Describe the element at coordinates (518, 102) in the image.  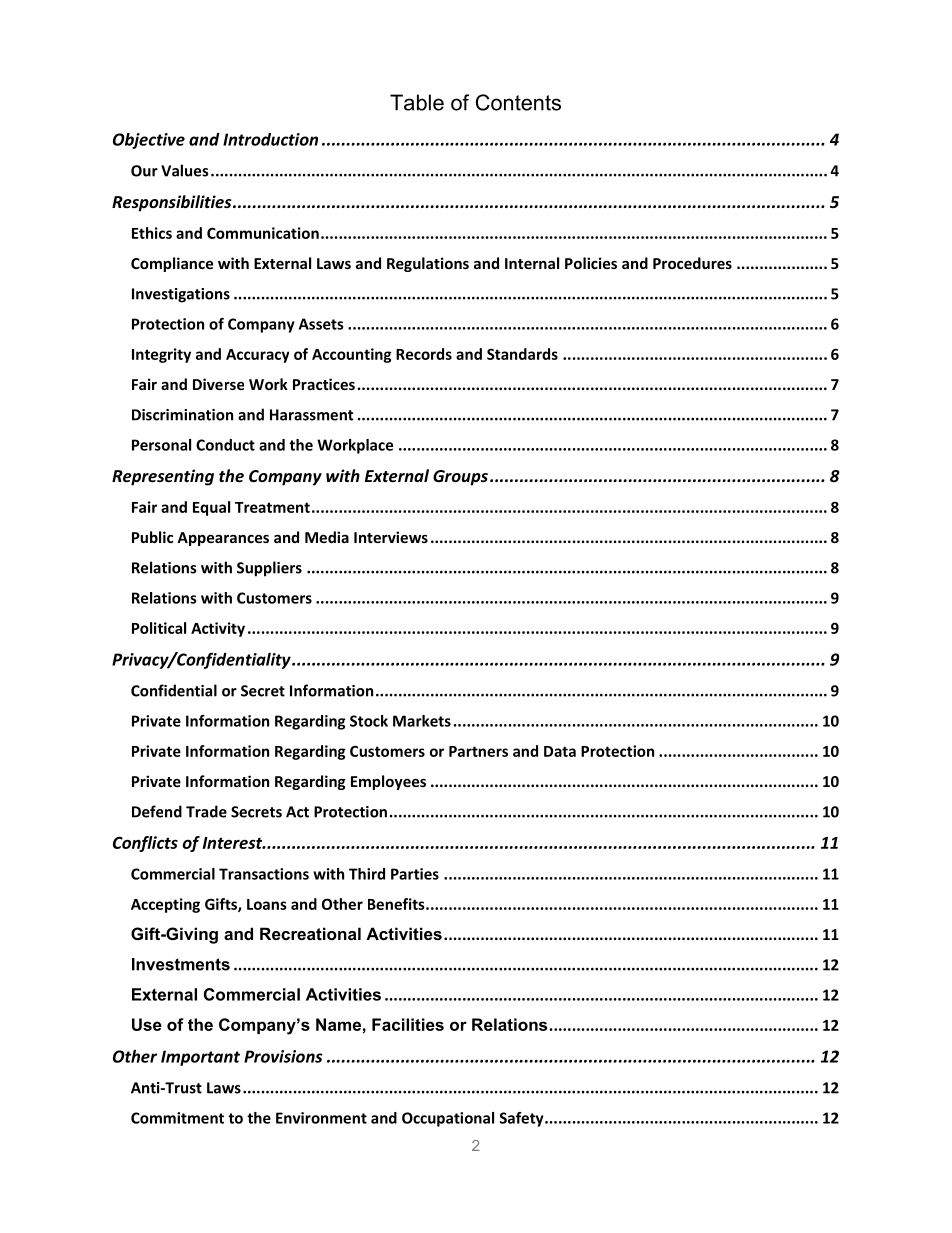
I see `Contents` at that location.
